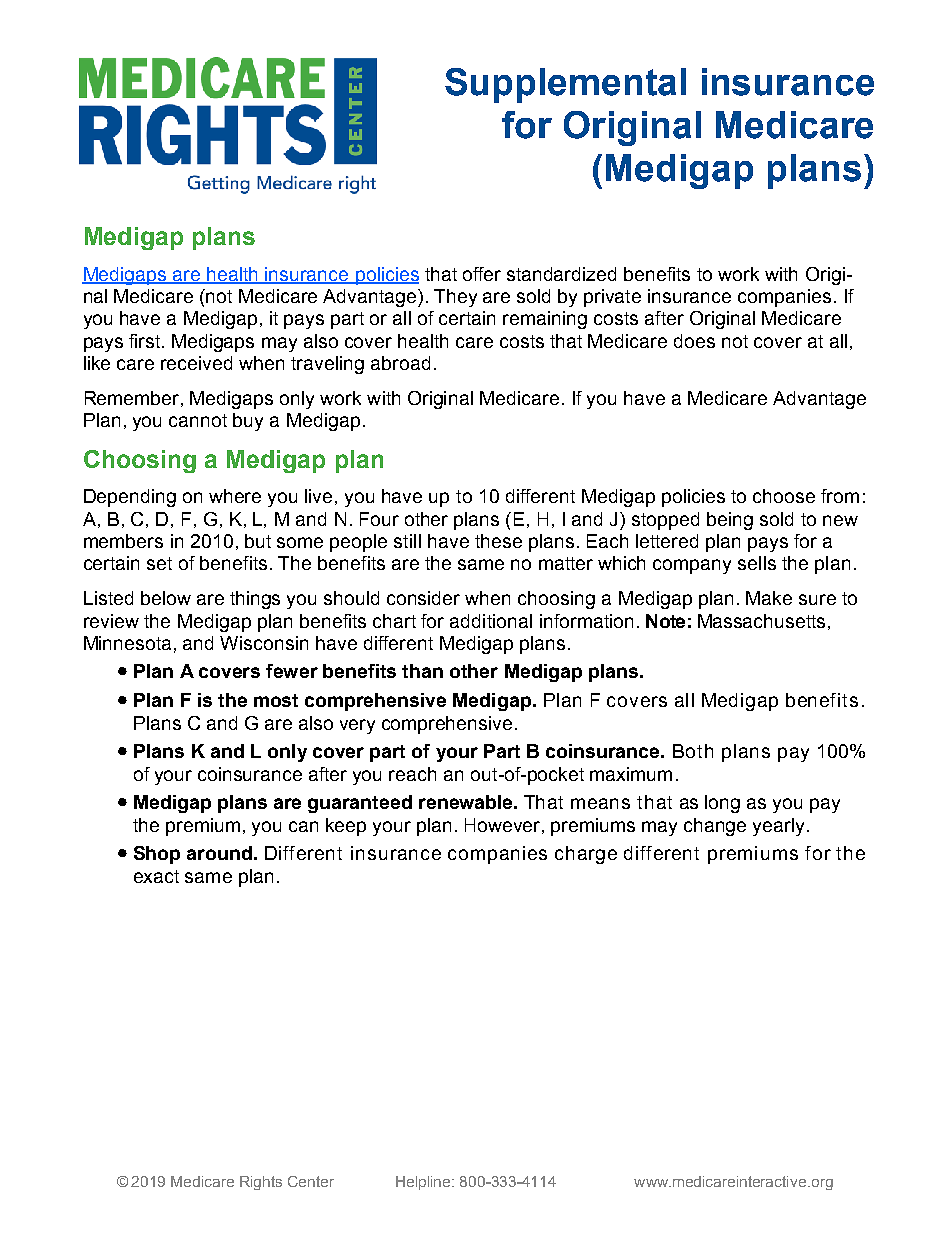 The image size is (952, 1233). What do you see at coordinates (360, 804) in the page?
I see `guaranteed` at bounding box center [360, 804].
